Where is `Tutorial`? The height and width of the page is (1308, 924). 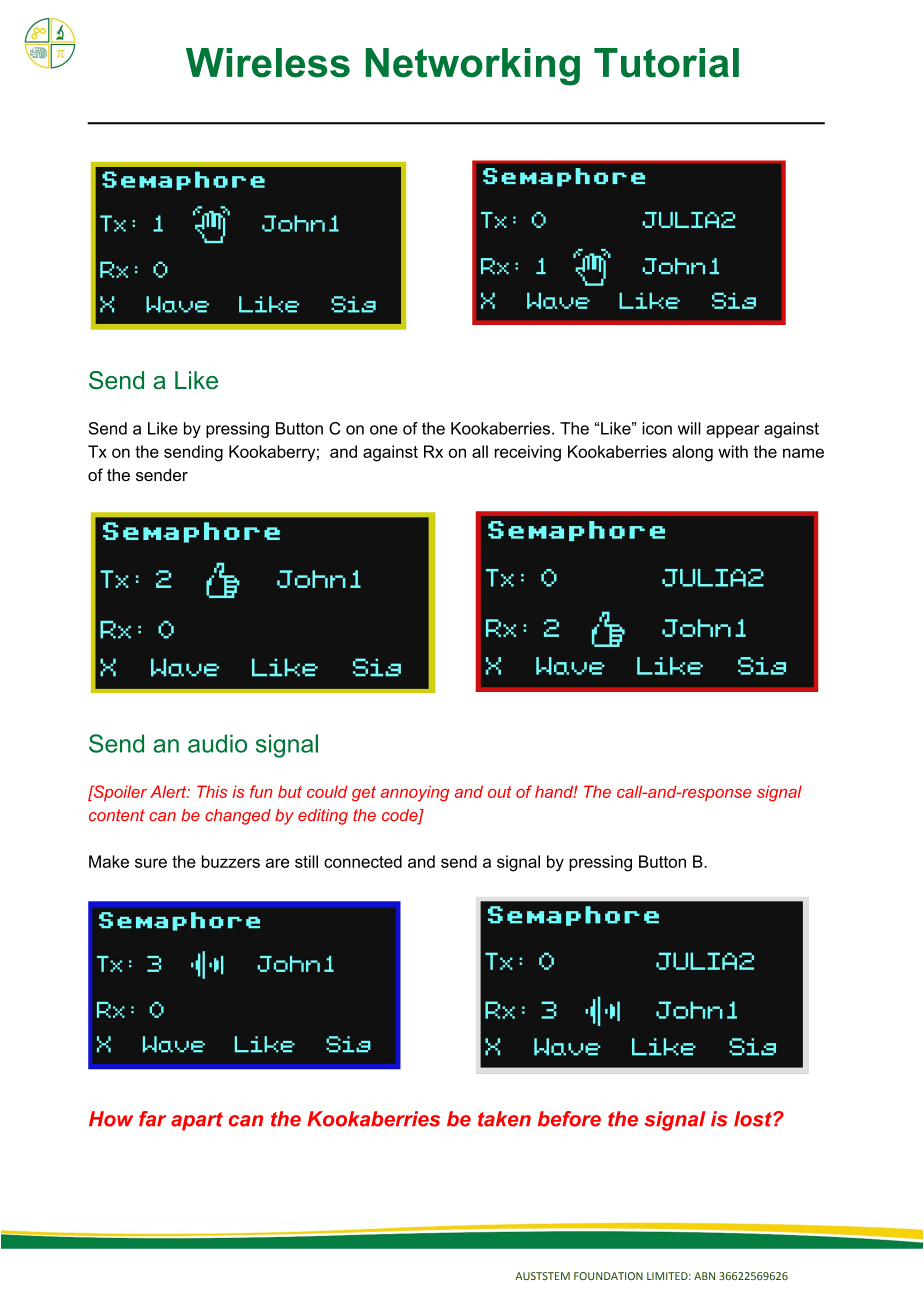 Tutorial is located at coordinates (666, 63).
